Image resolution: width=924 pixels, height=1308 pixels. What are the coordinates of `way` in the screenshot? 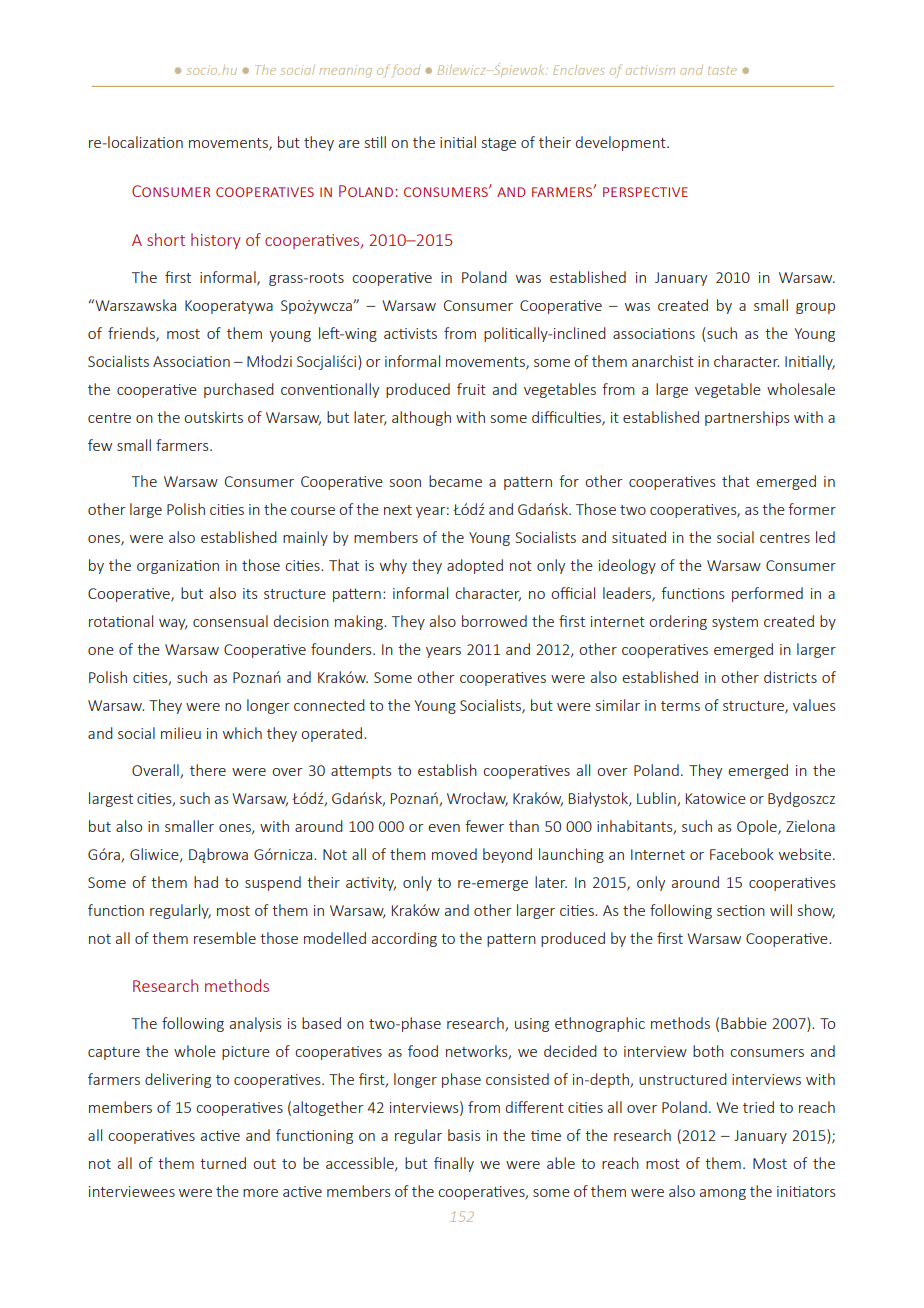 It's located at (173, 624).
